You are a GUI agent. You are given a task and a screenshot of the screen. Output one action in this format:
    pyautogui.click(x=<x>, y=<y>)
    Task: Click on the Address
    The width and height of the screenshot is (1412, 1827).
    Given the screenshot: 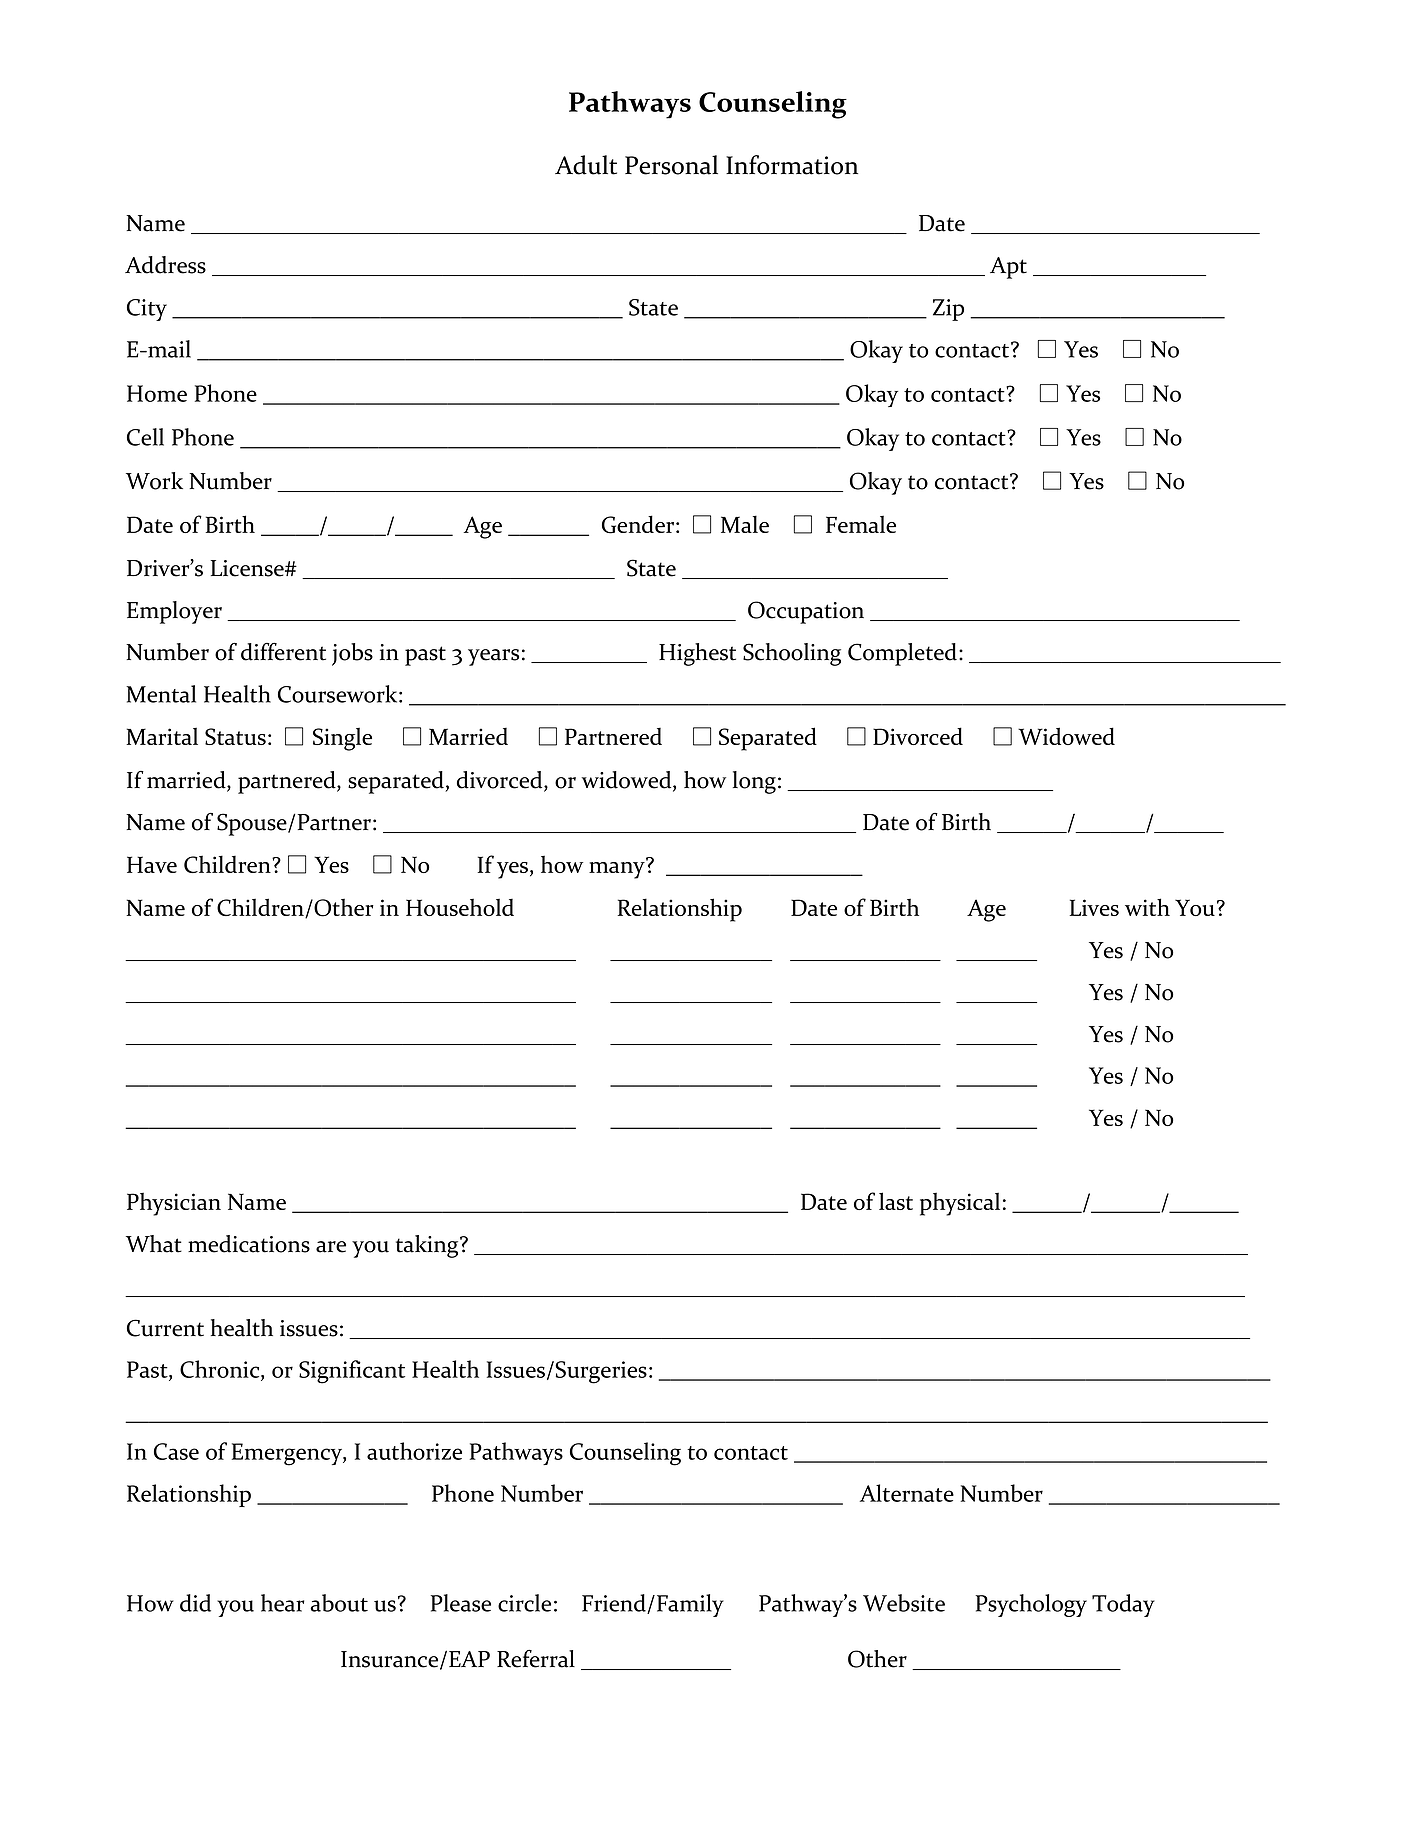 What is the action you would take?
    pyautogui.click(x=165, y=265)
